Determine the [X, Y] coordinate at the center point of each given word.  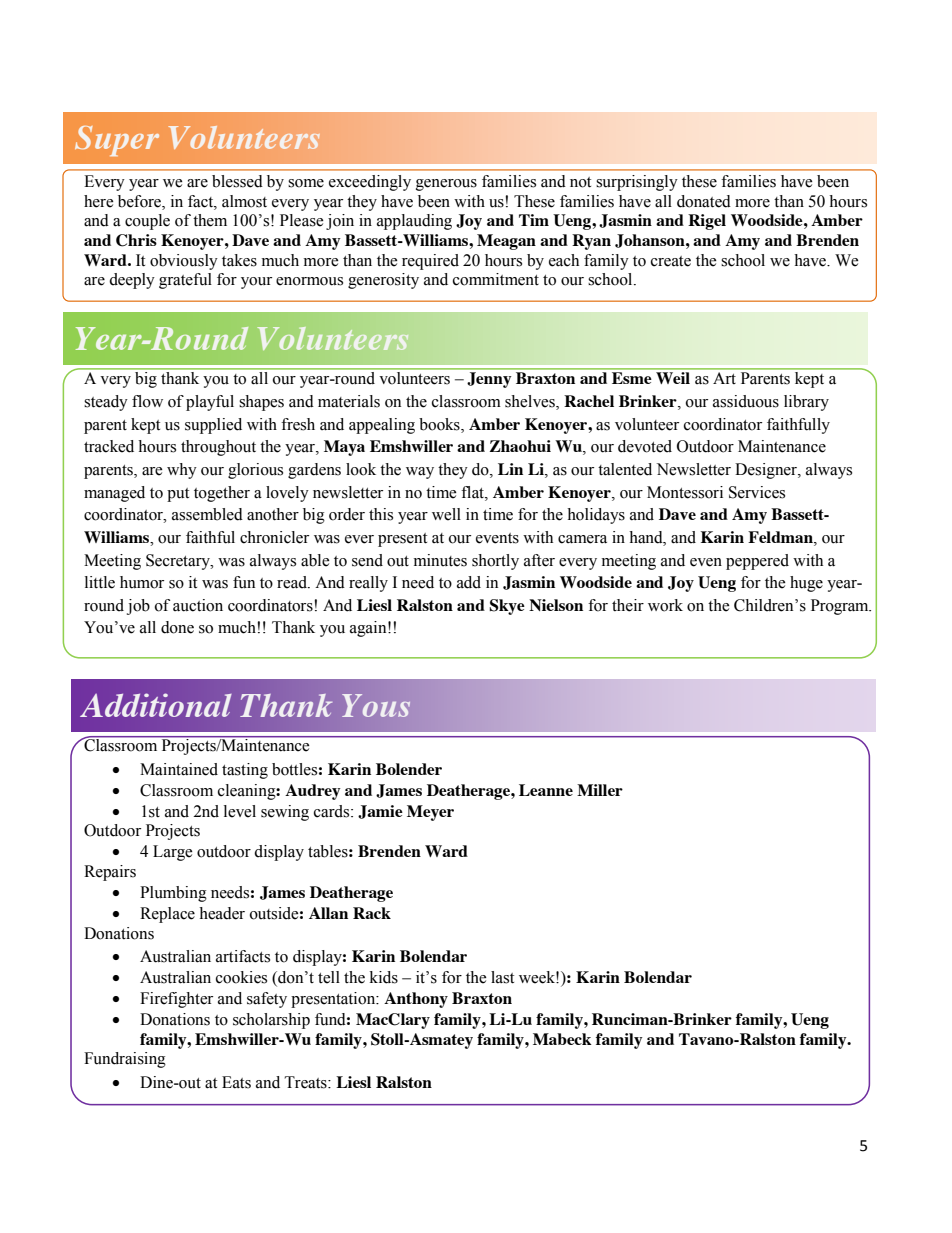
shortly [495, 562]
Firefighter [176, 1000]
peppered [757, 562]
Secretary [179, 562]
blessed [237, 181]
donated [704, 201]
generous [446, 185]
